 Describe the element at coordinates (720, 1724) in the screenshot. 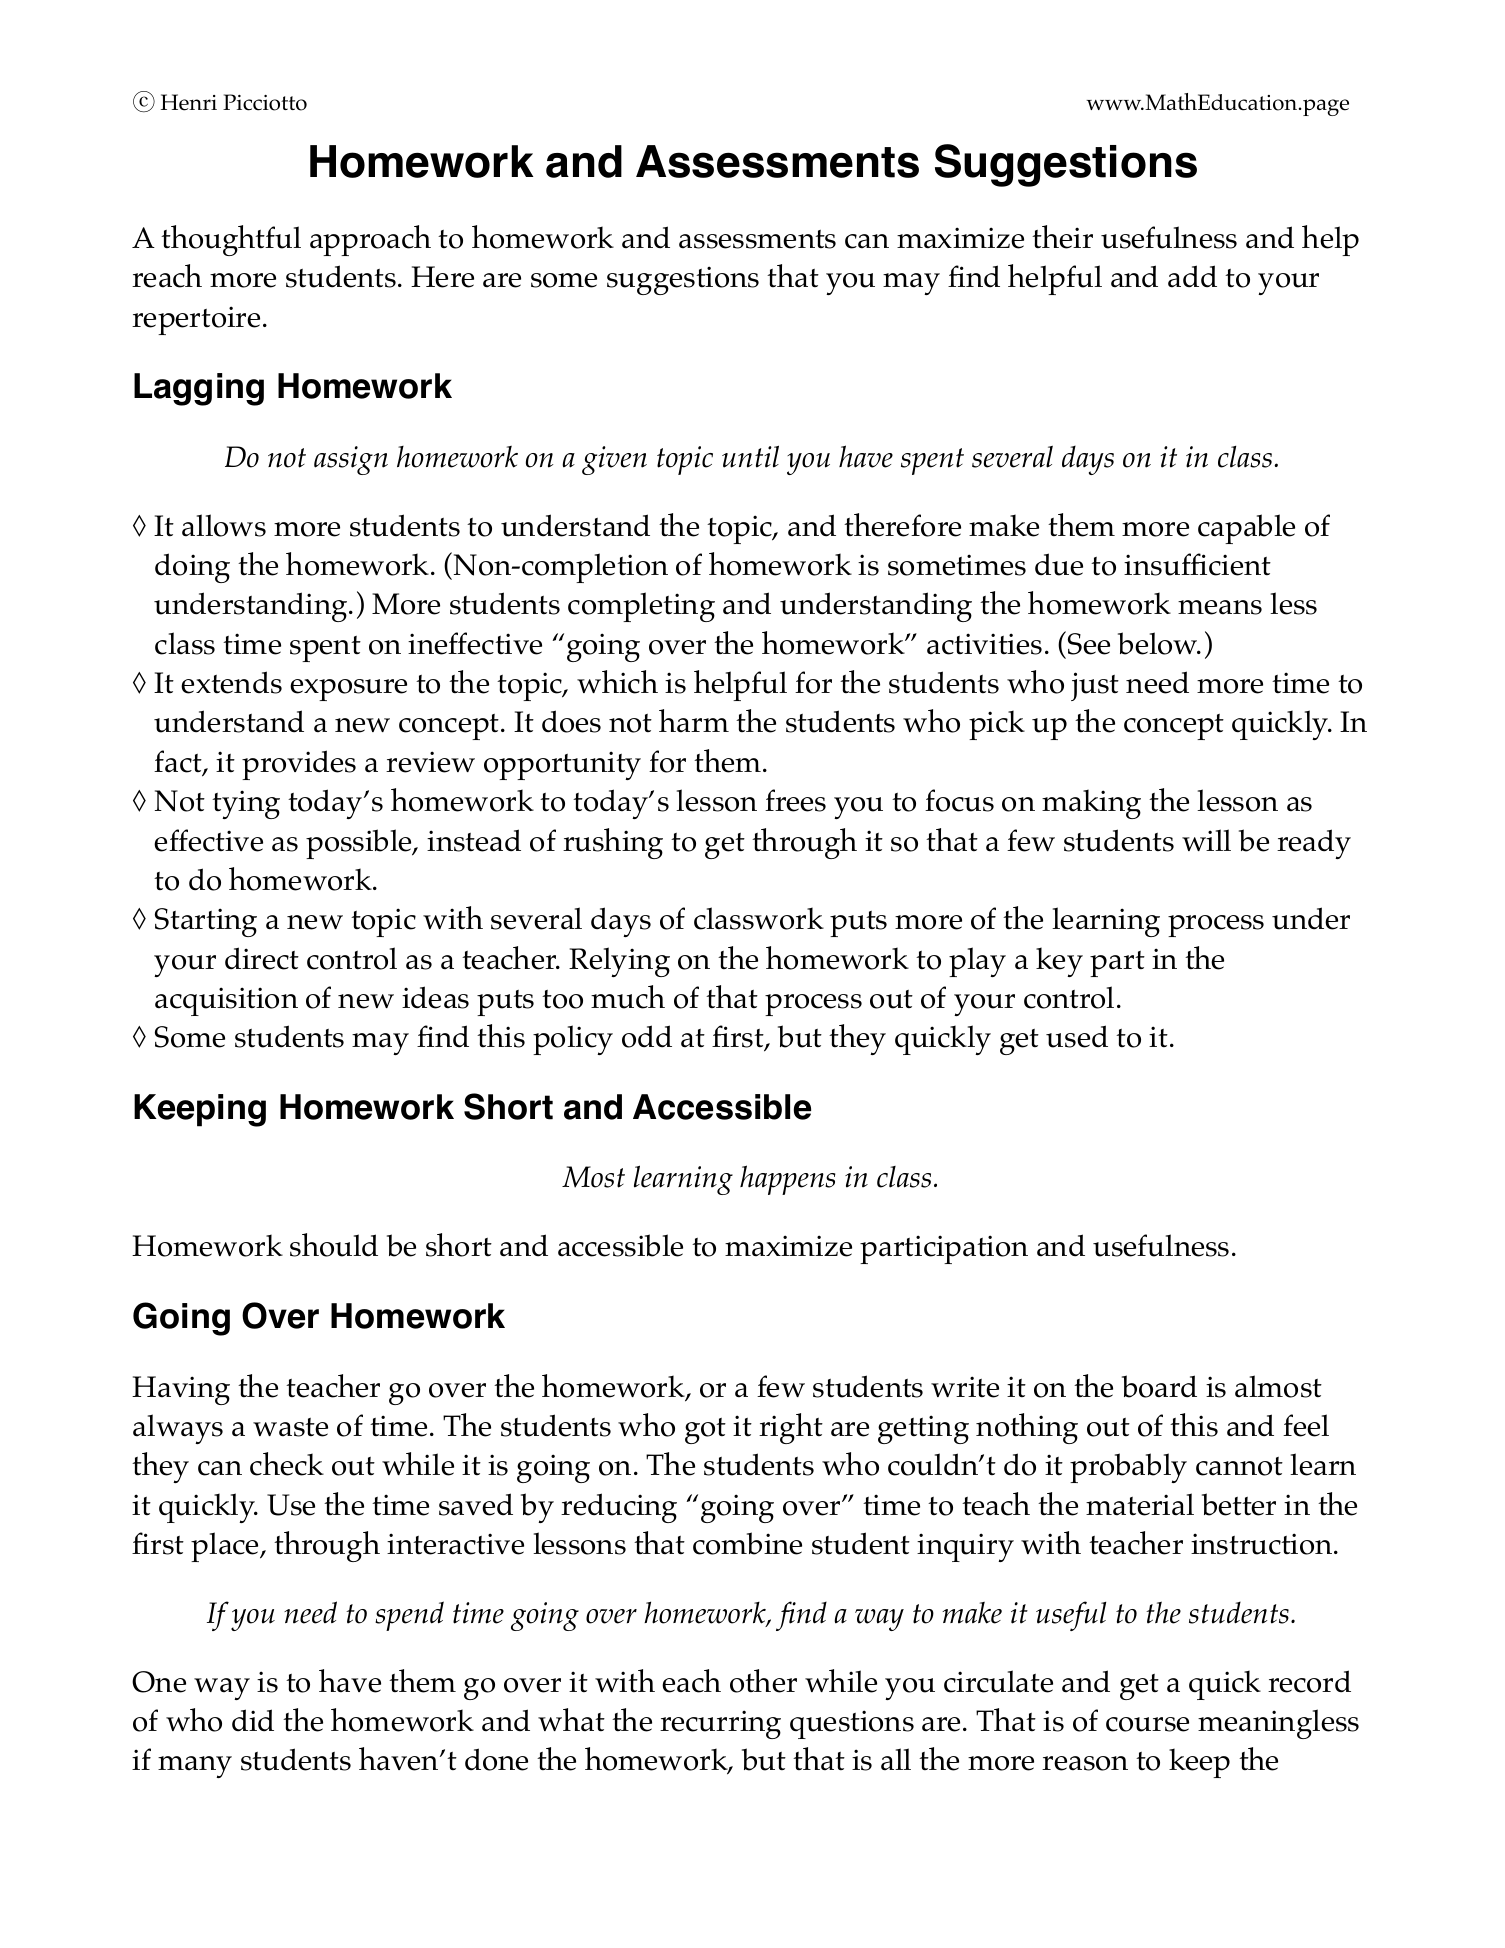

I see `recurring` at that location.
